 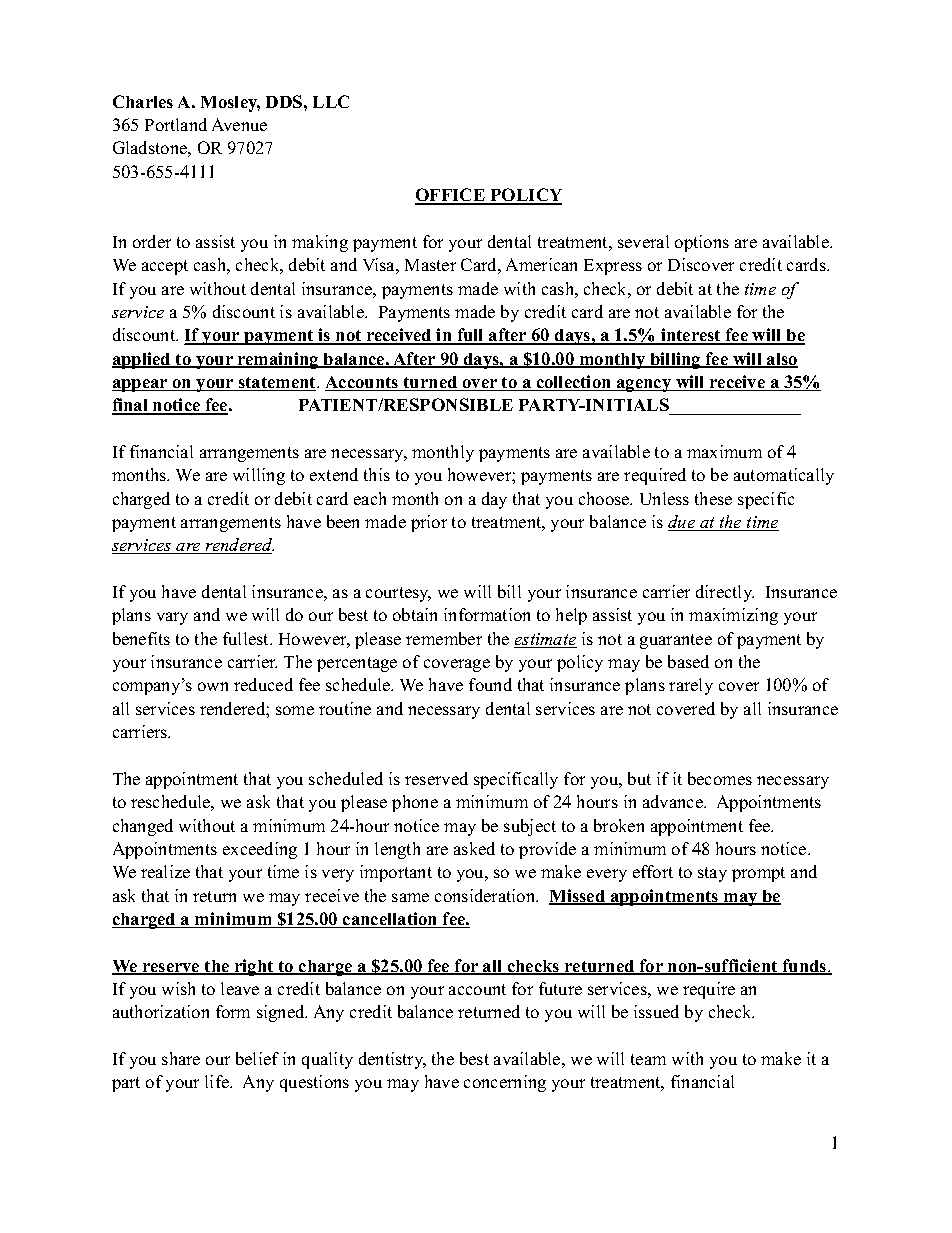 What do you see at coordinates (239, 124) in the page?
I see `Avenue` at bounding box center [239, 124].
